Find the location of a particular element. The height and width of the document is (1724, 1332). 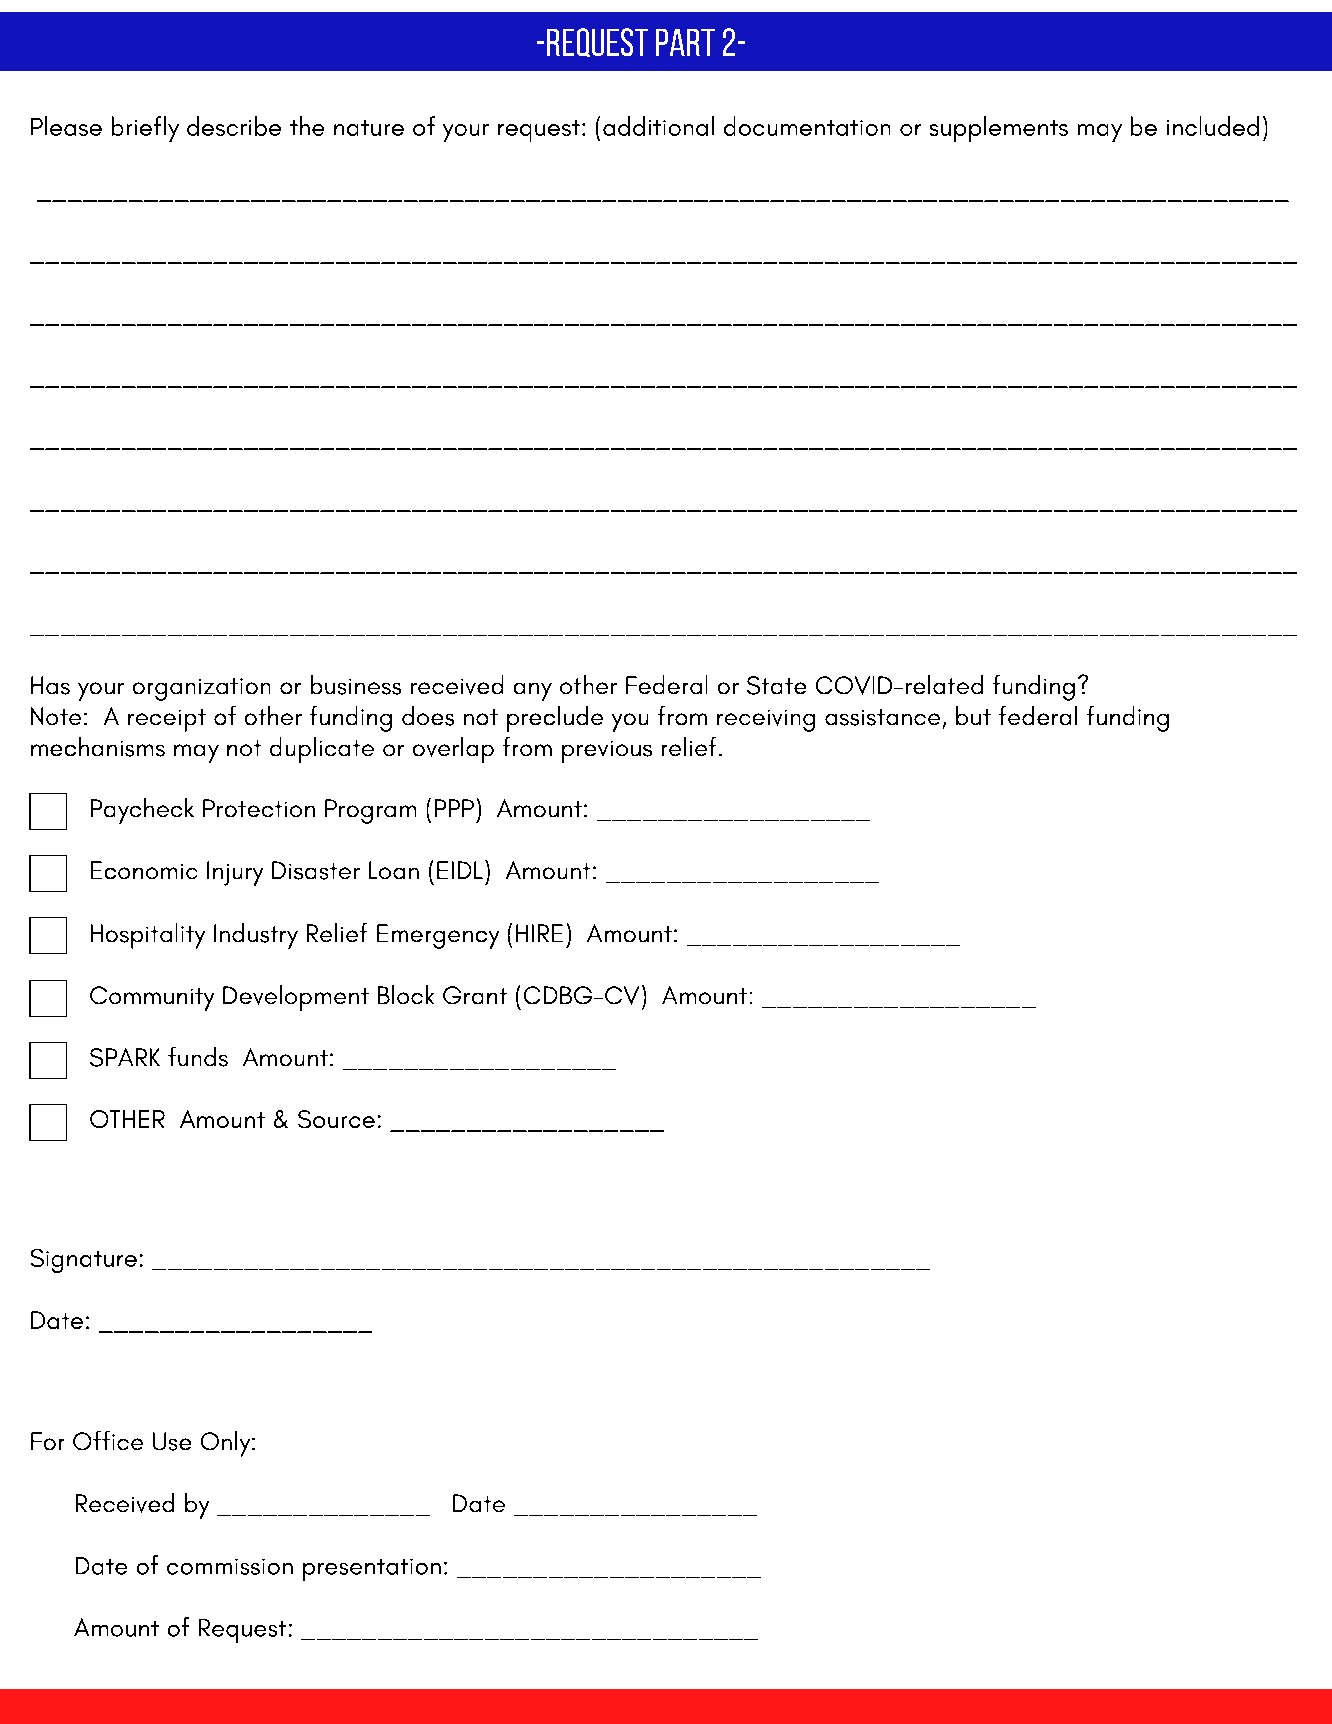

but is located at coordinates (973, 715).
